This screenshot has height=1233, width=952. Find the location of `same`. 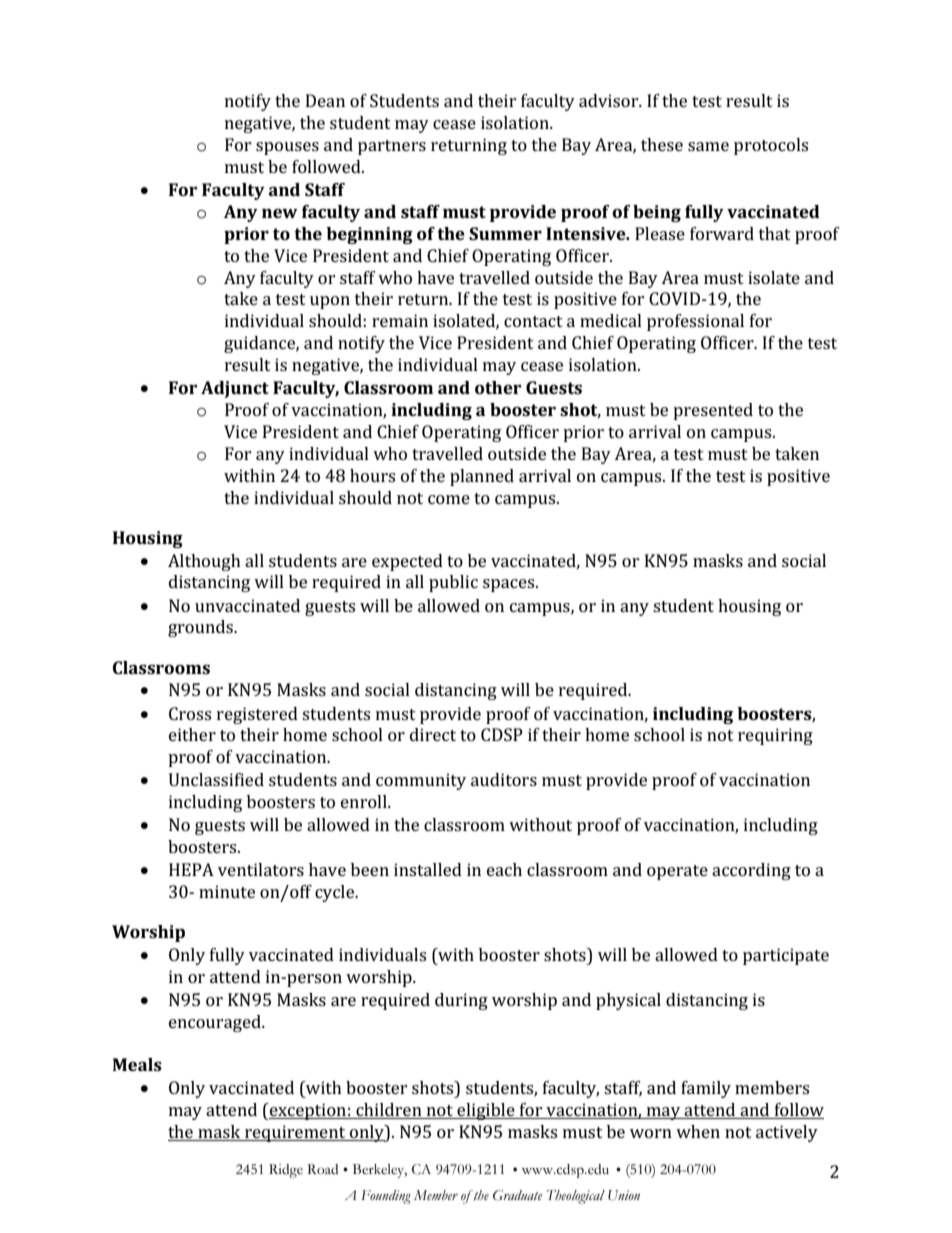

same is located at coordinates (708, 146).
